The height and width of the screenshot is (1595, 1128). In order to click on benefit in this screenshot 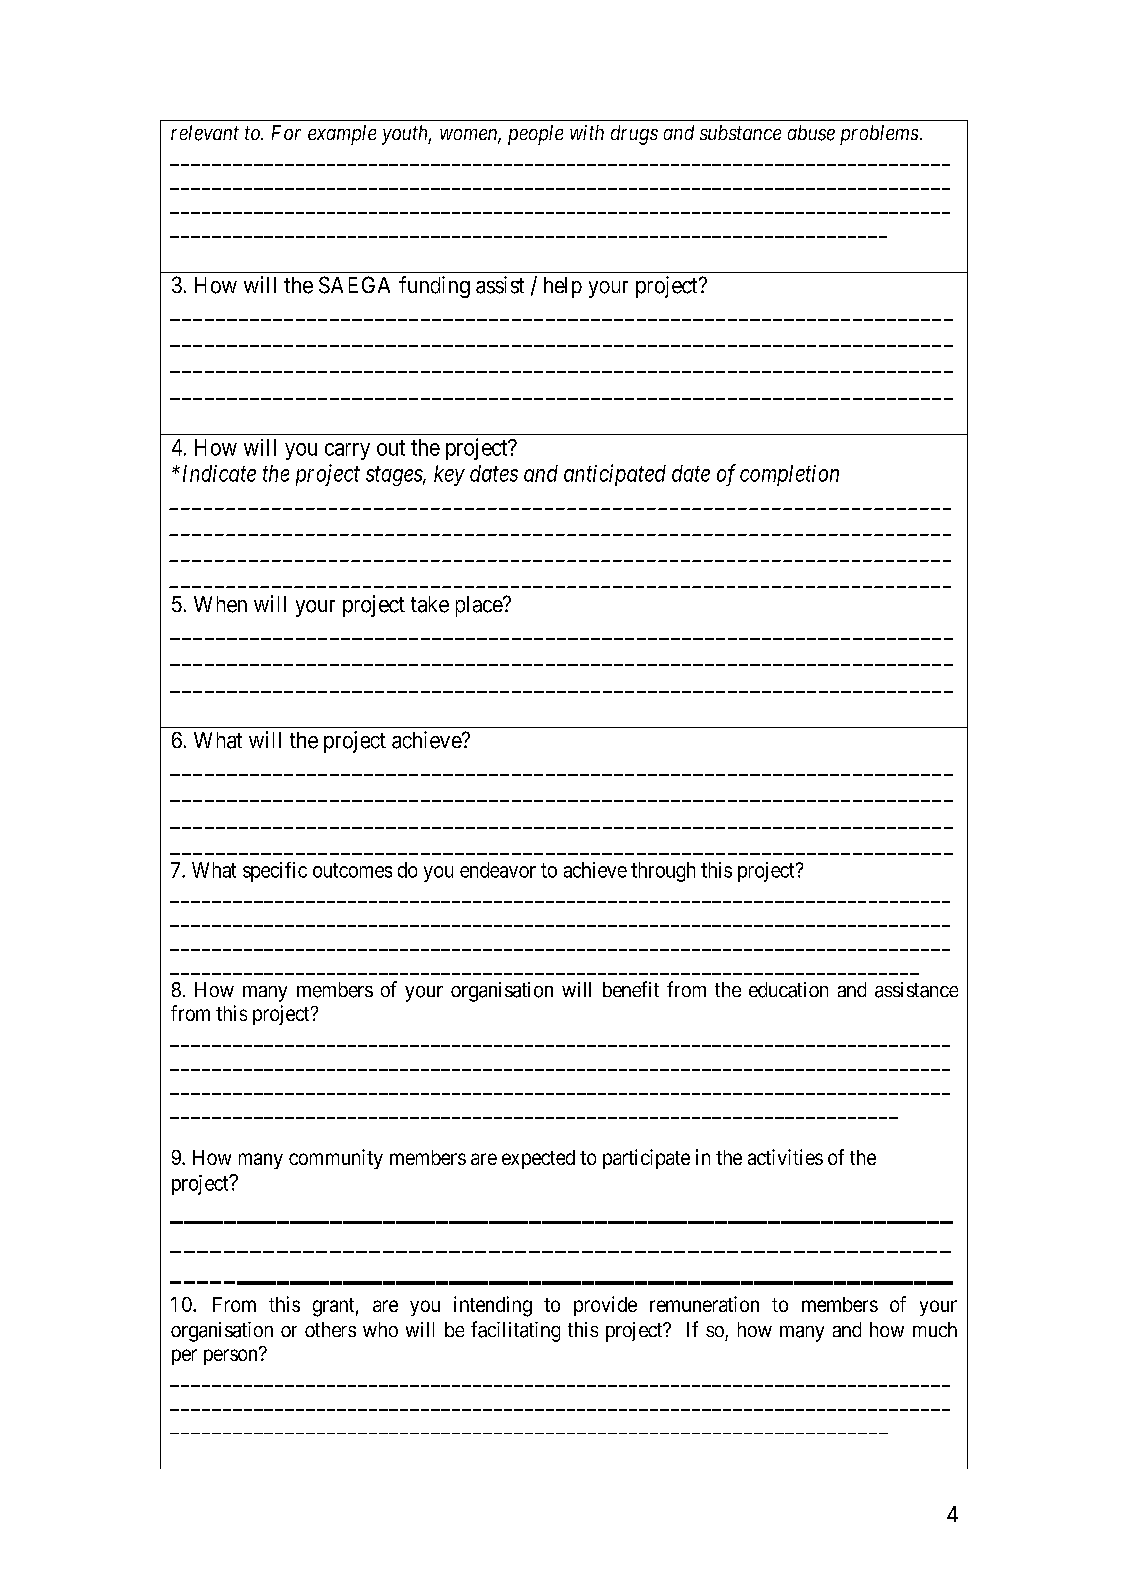, I will do `click(631, 989)`.
